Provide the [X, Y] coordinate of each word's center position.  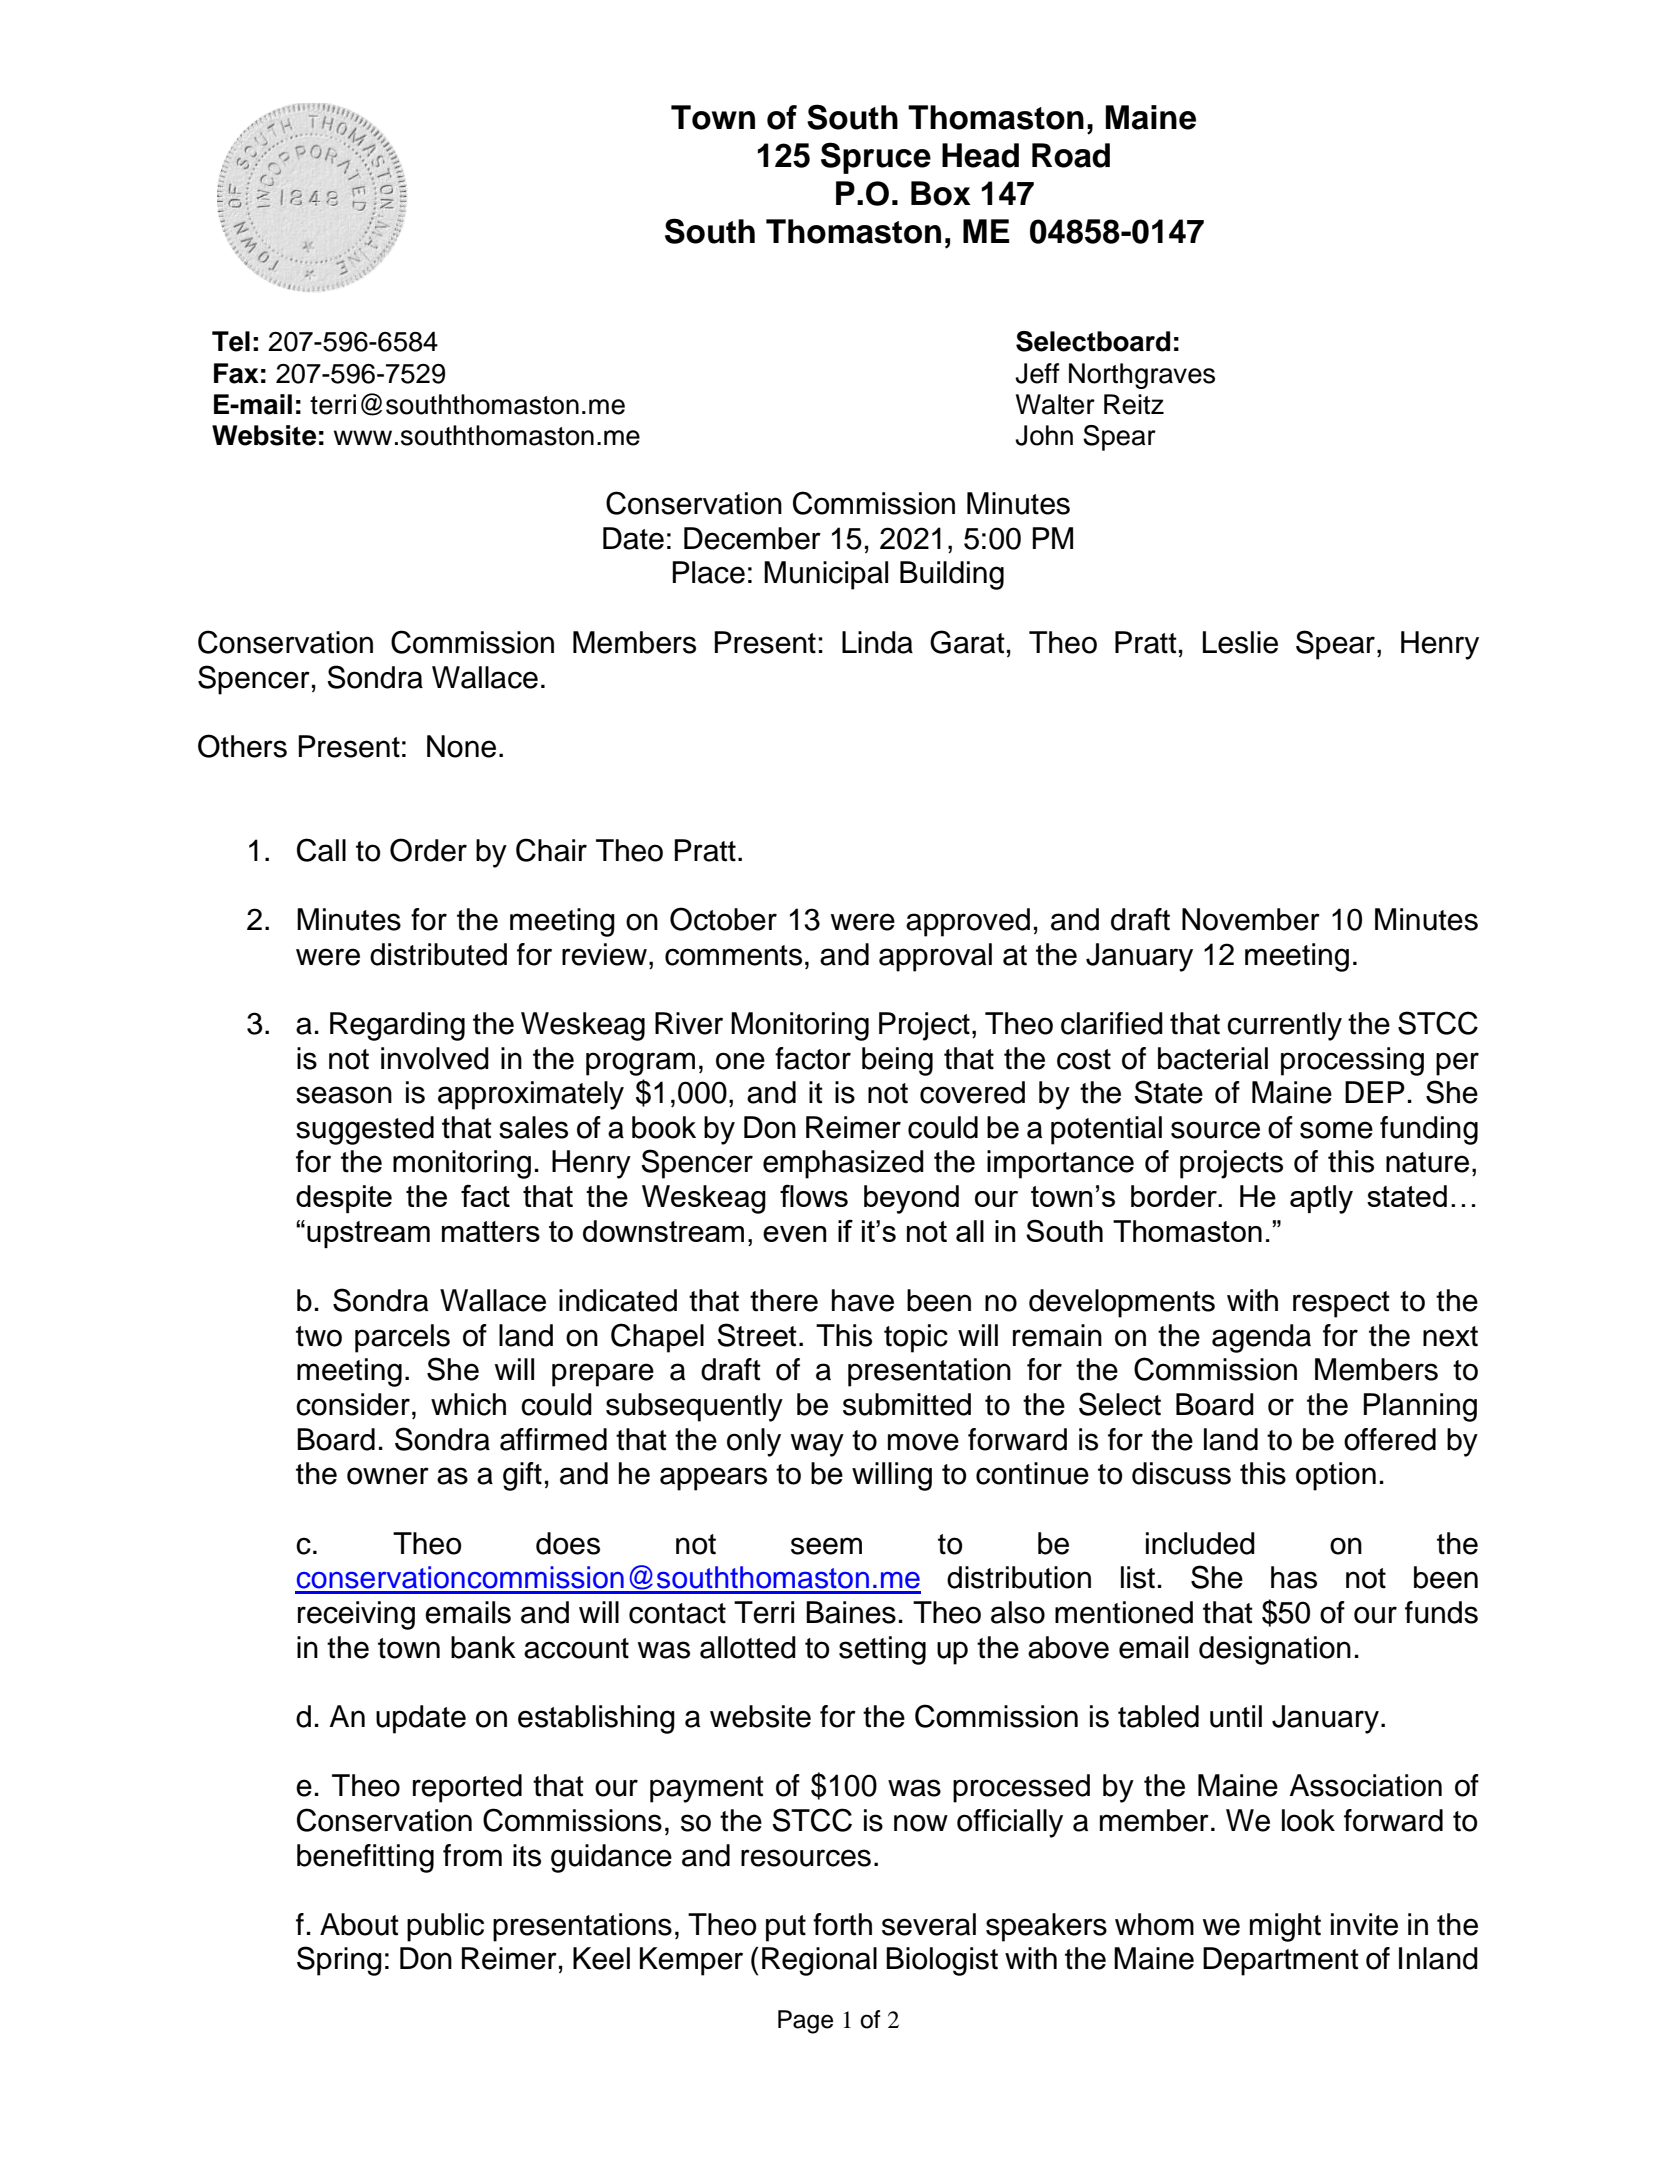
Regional [819, 1961]
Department [1281, 1961]
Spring [339, 1961]
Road [1071, 155]
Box [941, 193]
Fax [236, 373]
